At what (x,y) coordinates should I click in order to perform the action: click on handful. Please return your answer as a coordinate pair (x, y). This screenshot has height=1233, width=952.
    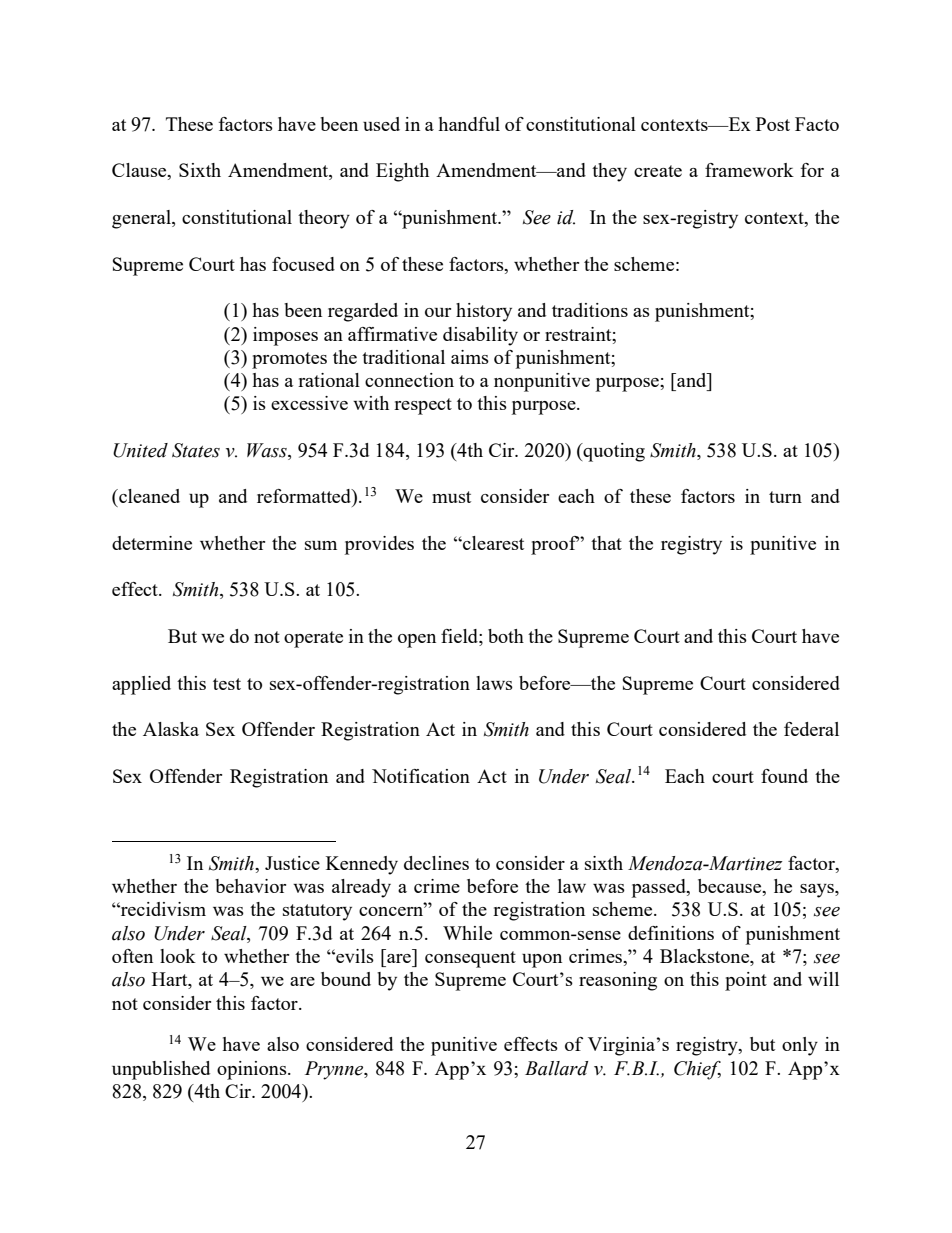
    Looking at the image, I should click on (469, 124).
